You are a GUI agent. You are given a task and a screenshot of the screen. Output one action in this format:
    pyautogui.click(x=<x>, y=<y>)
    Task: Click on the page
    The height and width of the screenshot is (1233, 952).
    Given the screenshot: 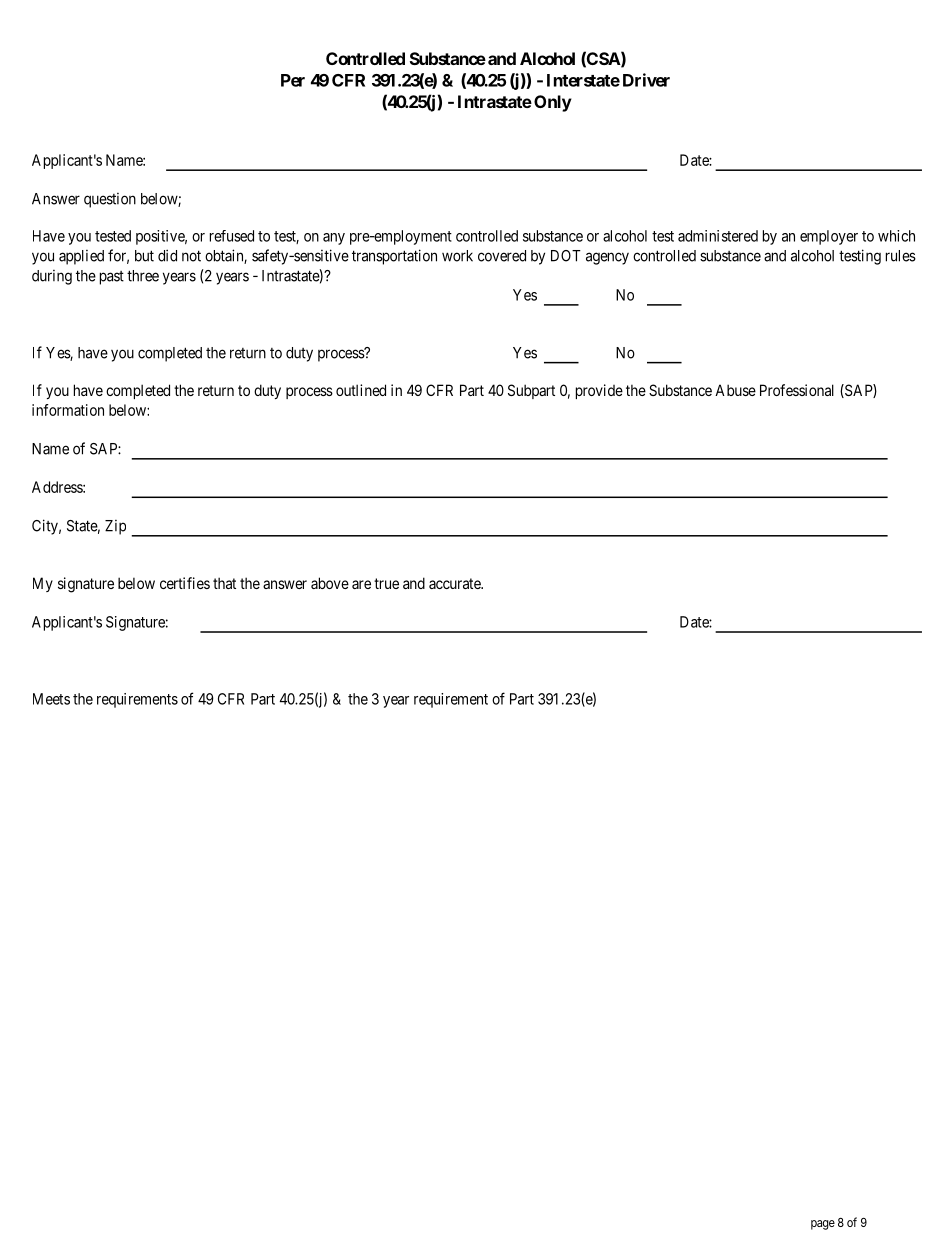 What is the action you would take?
    pyautogui.click(x=823, y=1225)
